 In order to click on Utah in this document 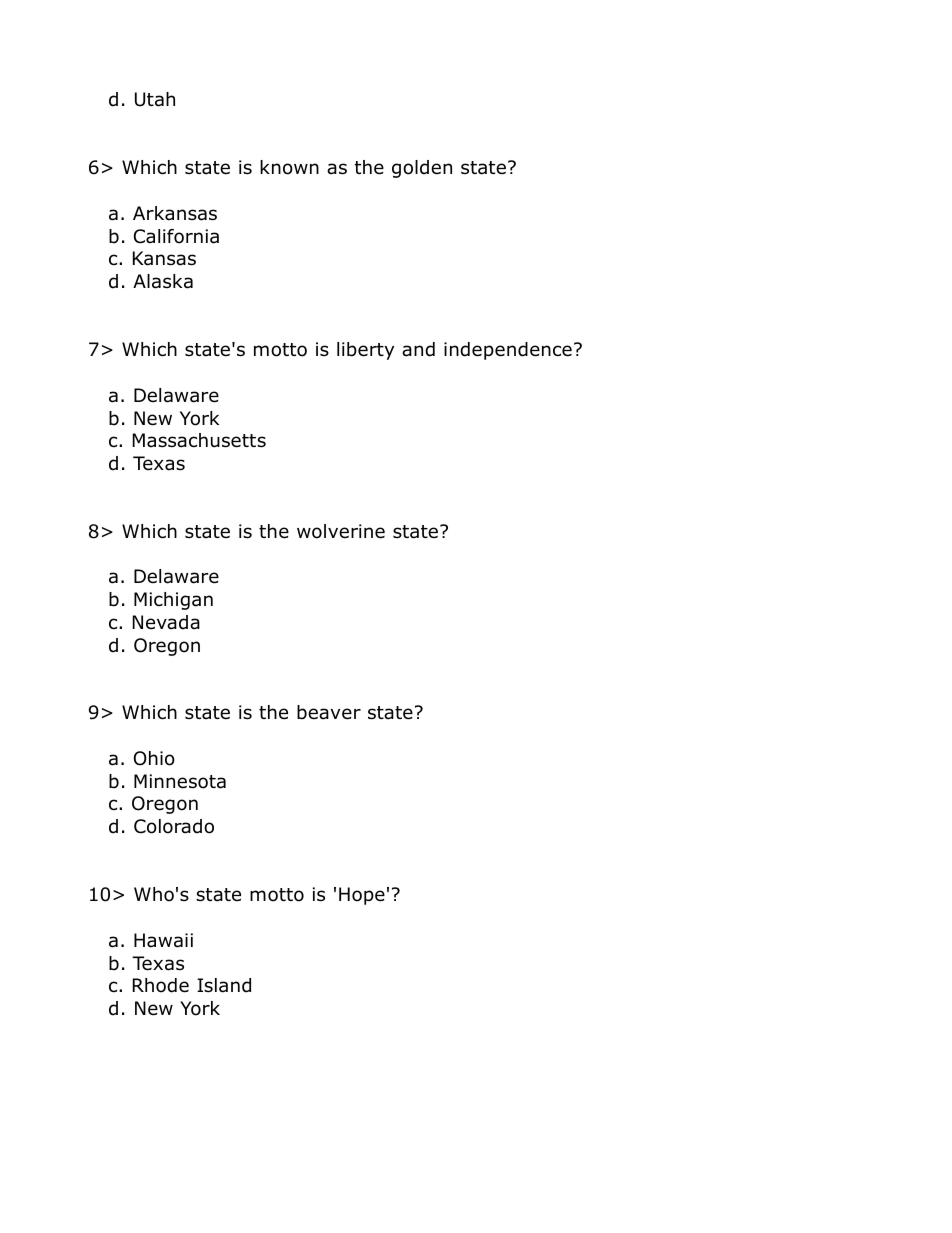, I will do `click(155, 99)`.
